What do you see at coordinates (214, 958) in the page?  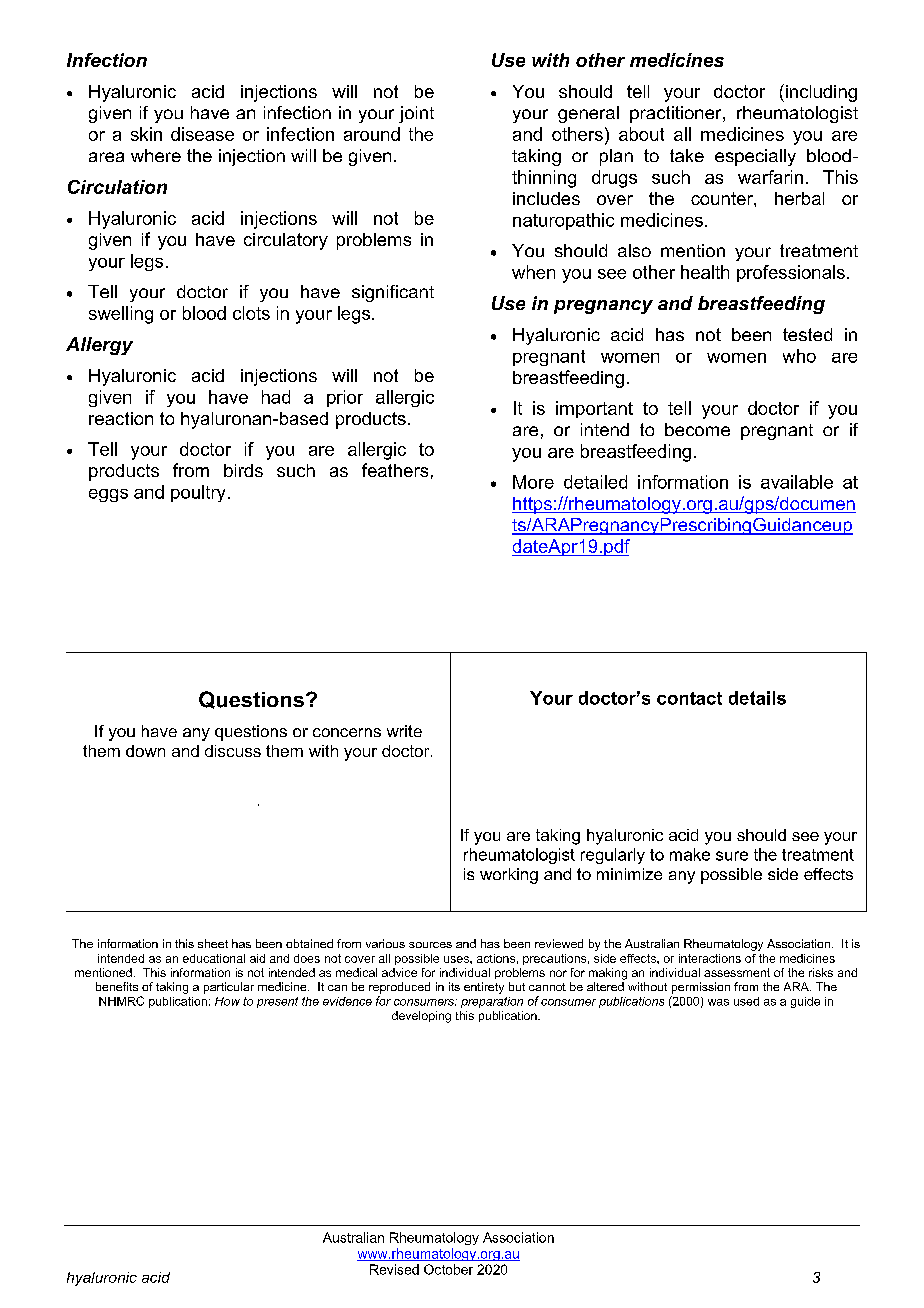 I see `educational` at bounding box center [214, 958].
